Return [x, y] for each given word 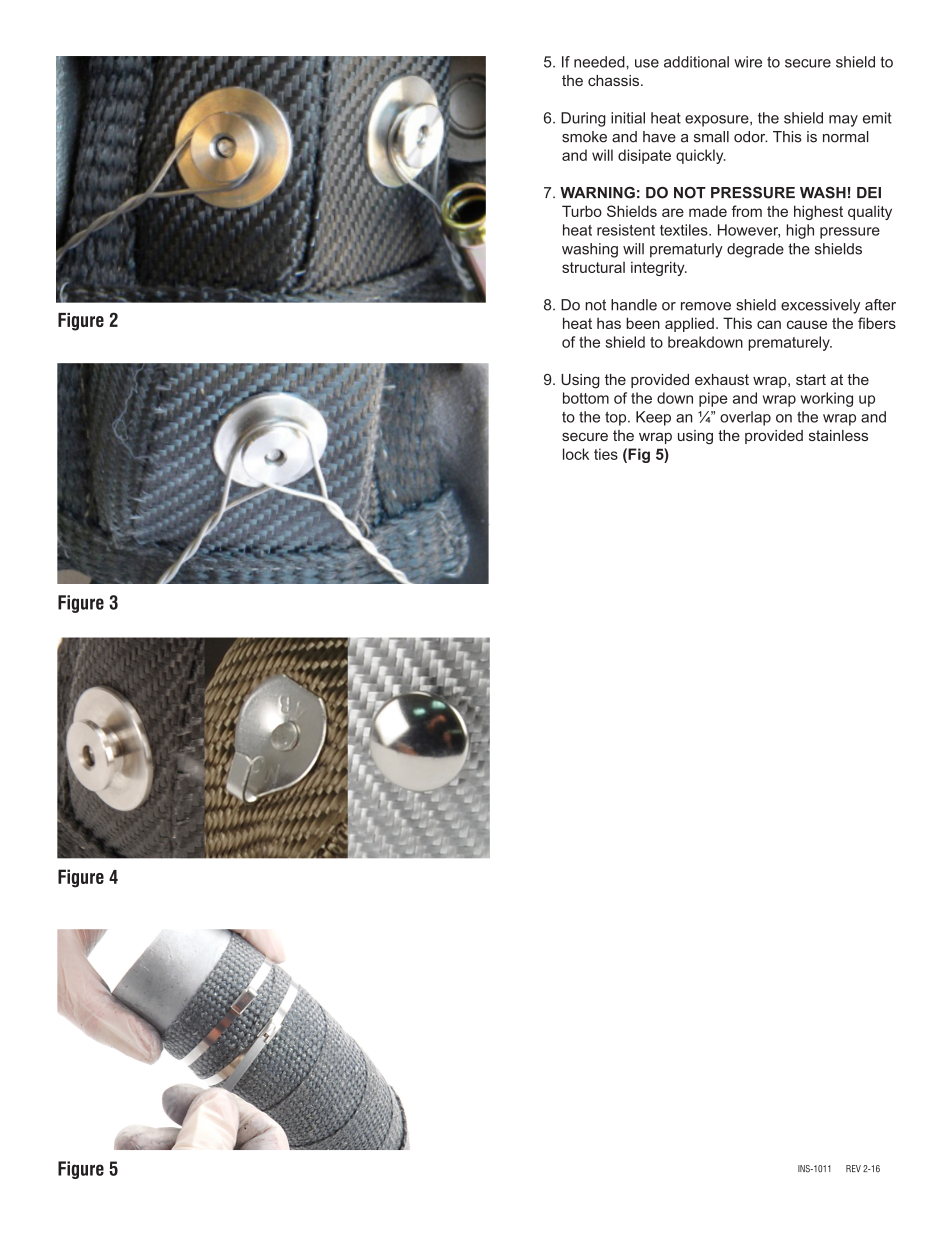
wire [748, 62]
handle [634, 305]
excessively [820, 306]
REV [853, 1168]
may [843, 121]
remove [706, 306]
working [827, 399]
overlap [745, 418]
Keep [653, 418]
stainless [838, 435]
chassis [615, 80]
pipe [713, 399]
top [617, 418]
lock [576, 454]
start [811, 379]
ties [606, 454]
